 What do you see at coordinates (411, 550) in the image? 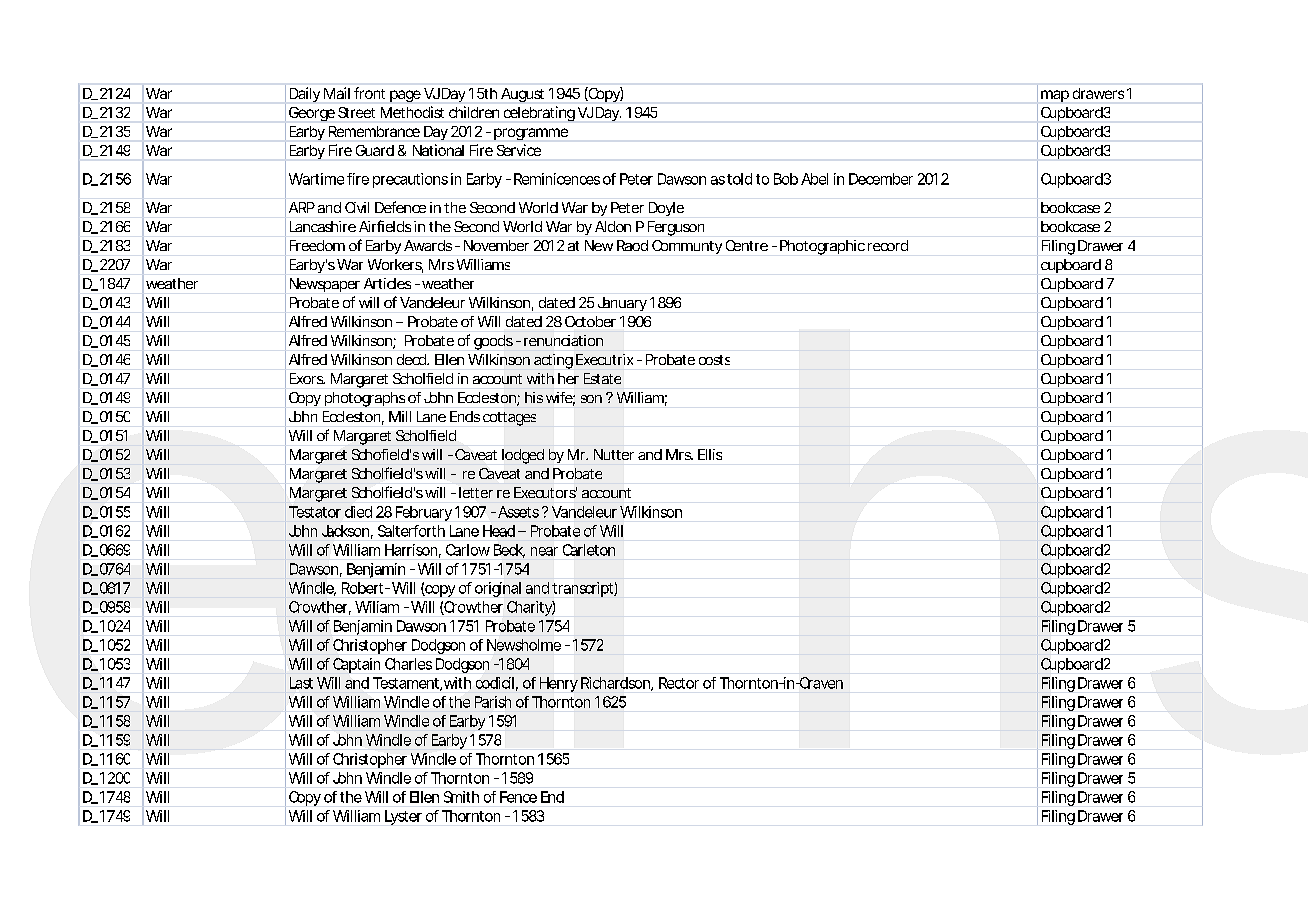
I see `Harrison` at bounding box center [411, 550].
